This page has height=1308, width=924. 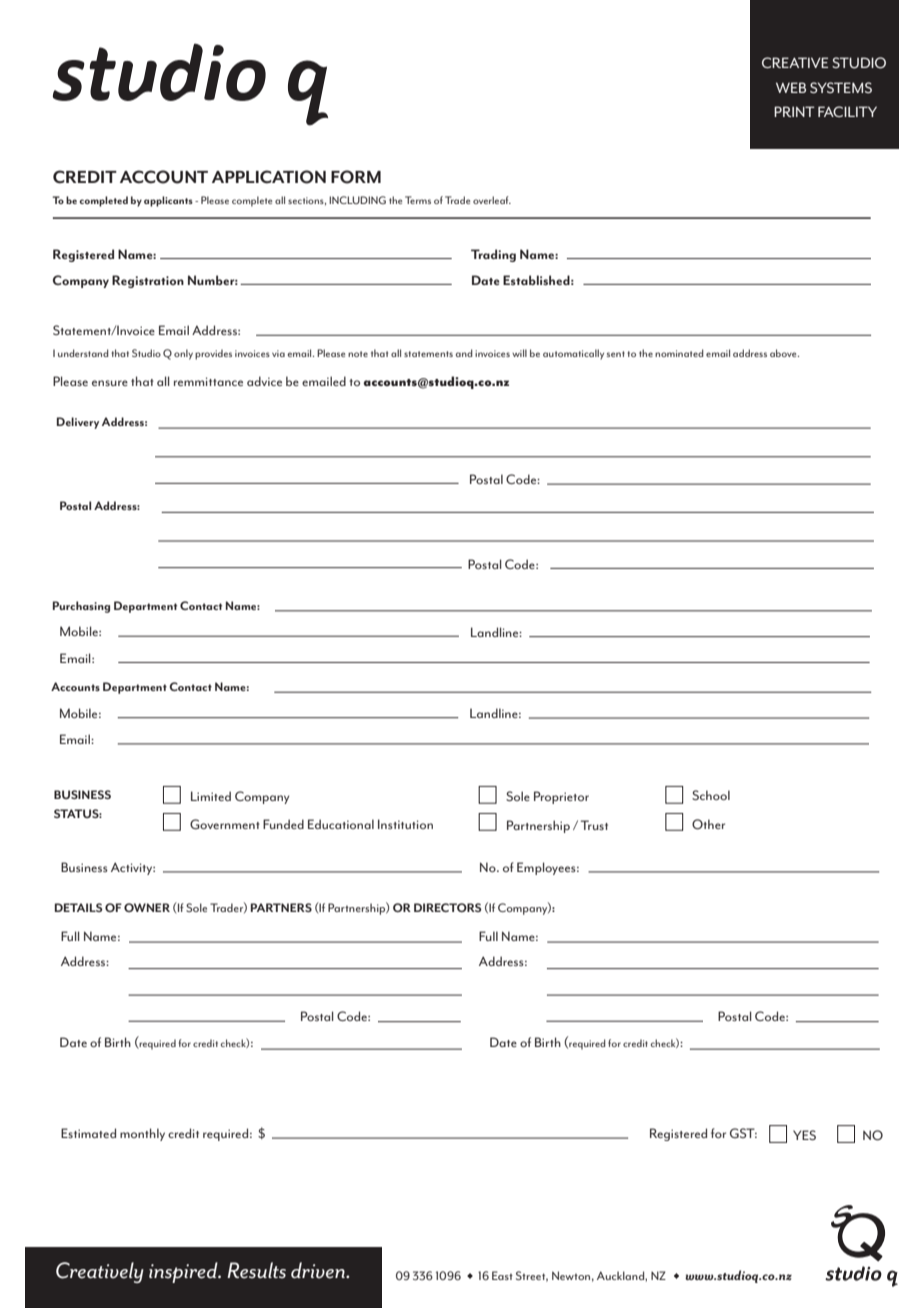 I want to click on DIRECTORS, so click(x=447, y=907).
